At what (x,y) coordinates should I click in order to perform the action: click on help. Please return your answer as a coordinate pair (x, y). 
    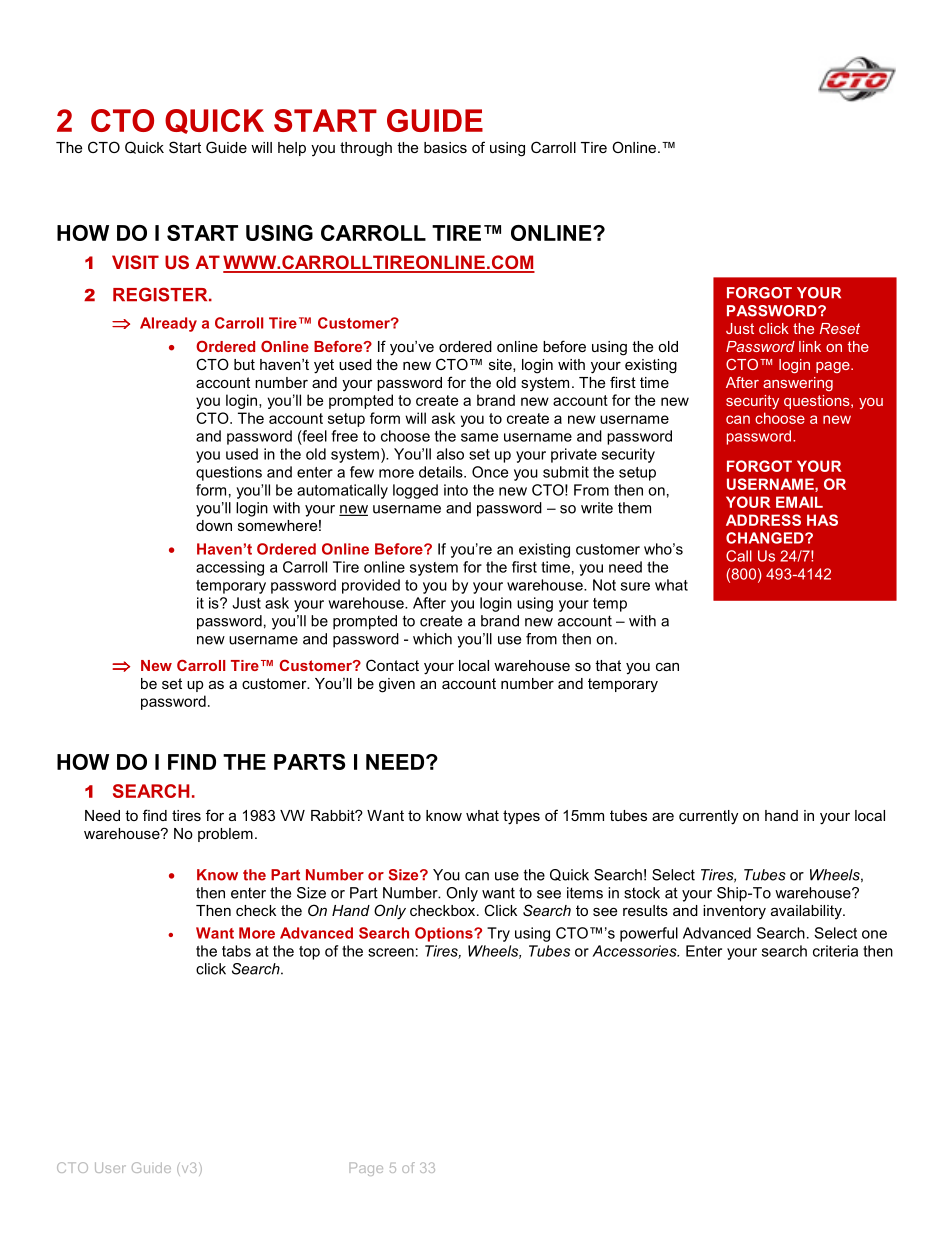
    Looking at the image, I should click on (292, 149).
